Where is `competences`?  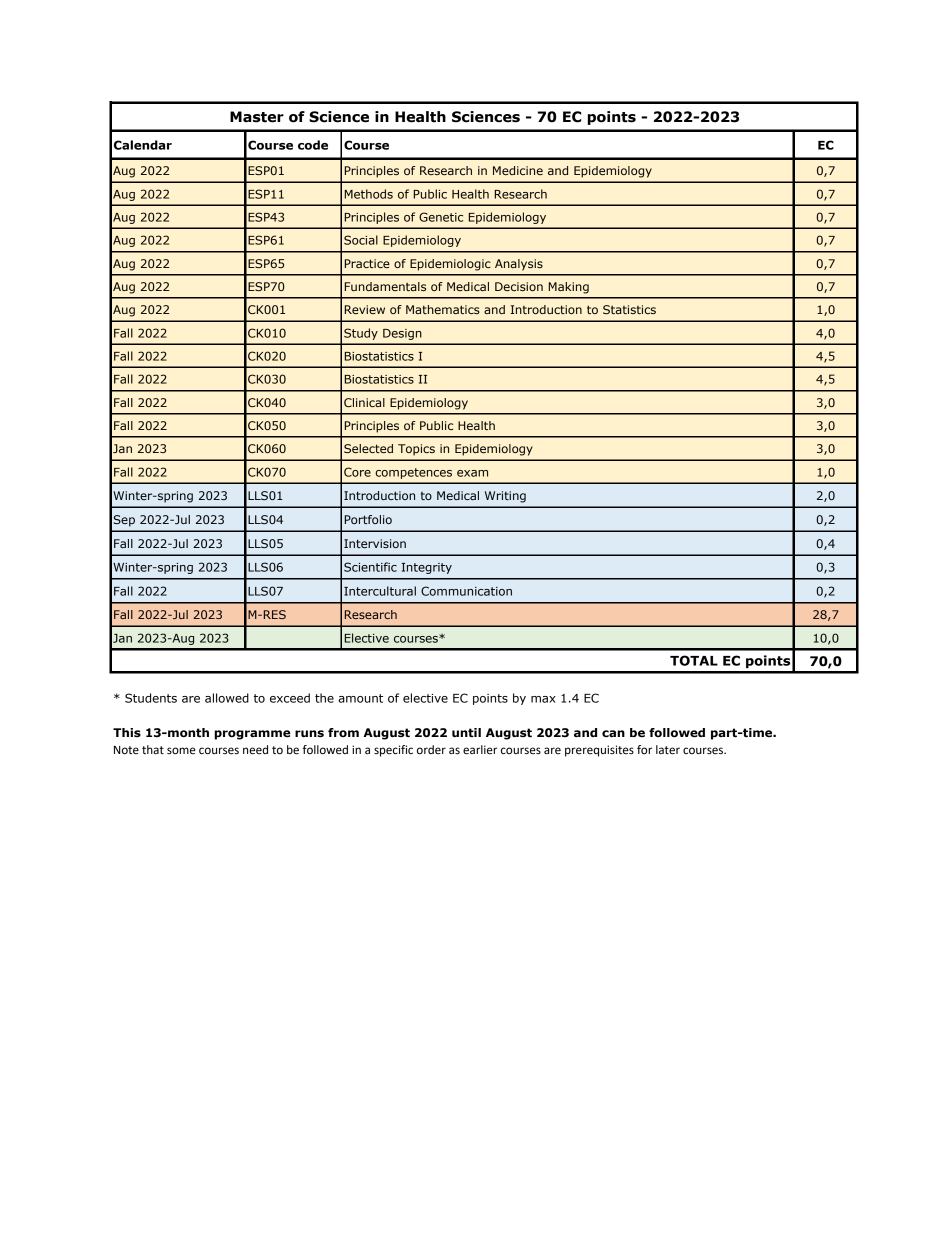
competences is located at coordinates (413, 473).
